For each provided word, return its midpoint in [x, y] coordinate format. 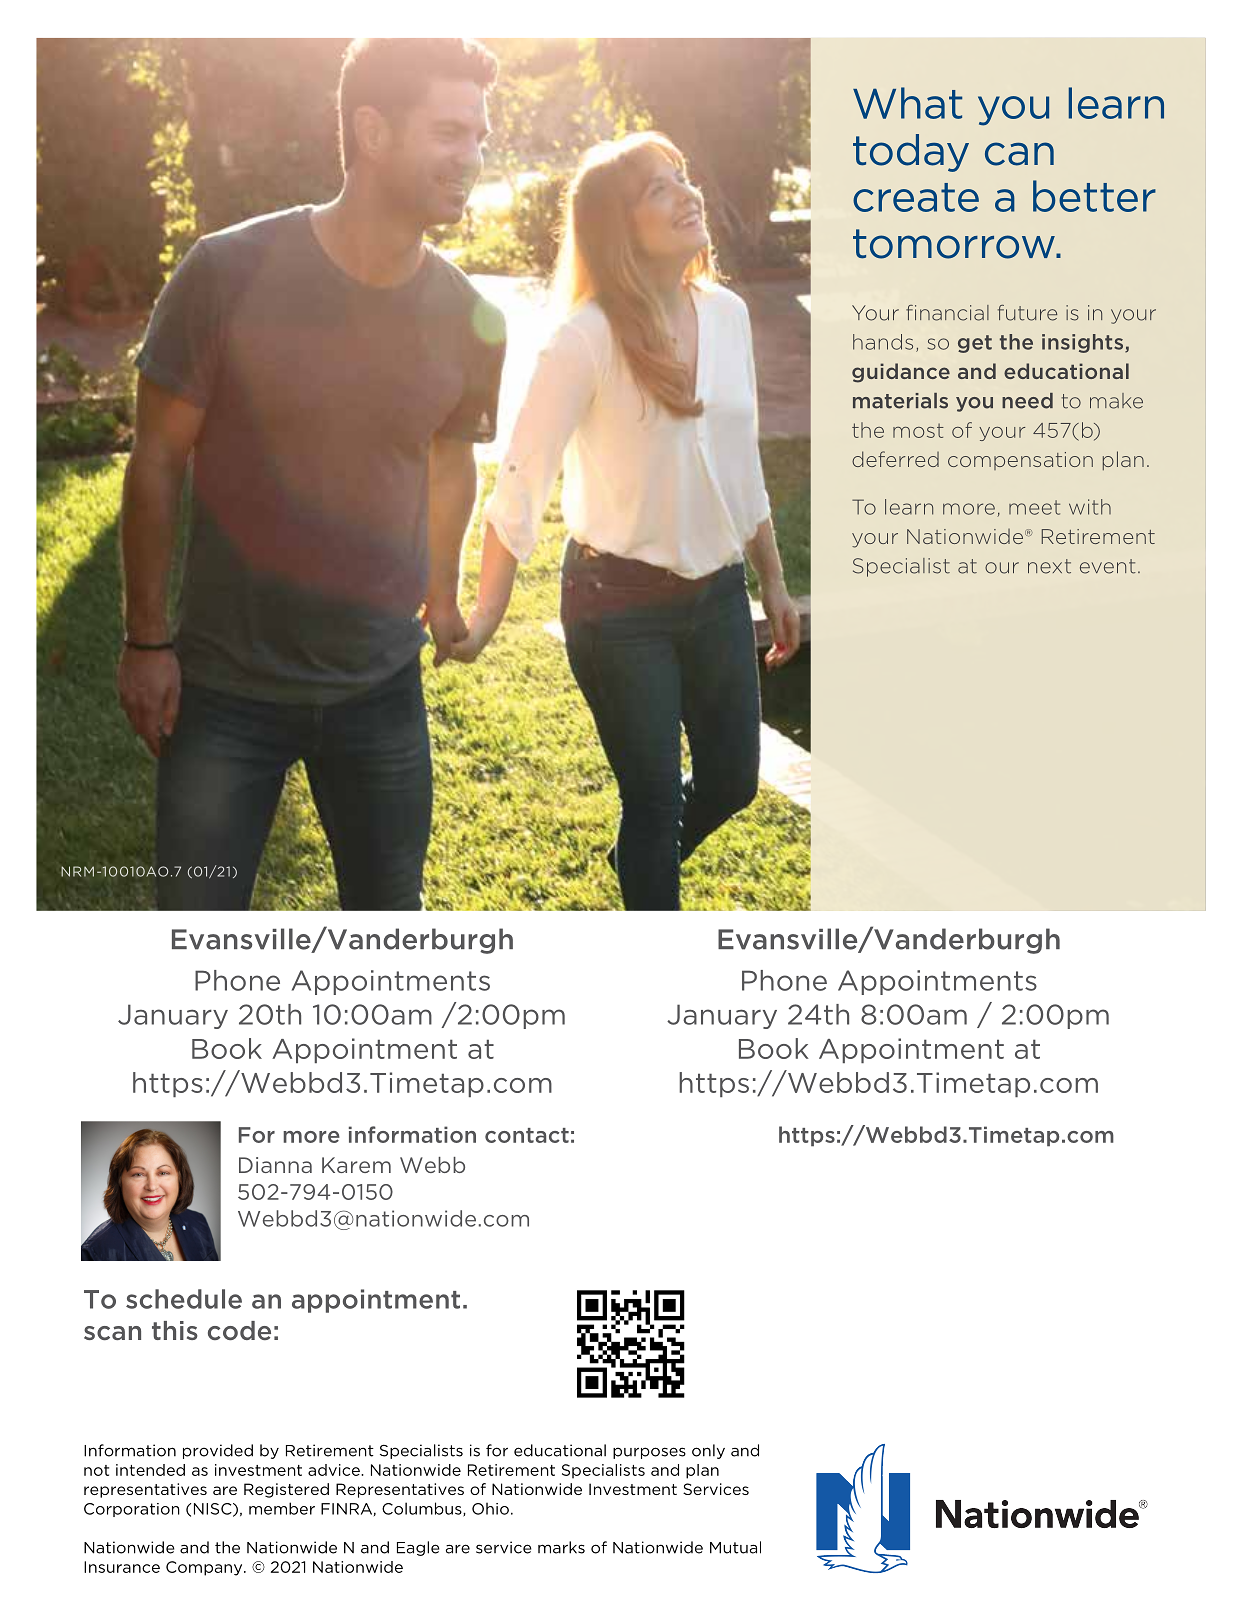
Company [205, 1568]
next [1049, 566]
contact [527, 1135]
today [911, 153]
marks [561, 1547]
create [916, 197]
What [907, 103]
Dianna [275, 1165]
